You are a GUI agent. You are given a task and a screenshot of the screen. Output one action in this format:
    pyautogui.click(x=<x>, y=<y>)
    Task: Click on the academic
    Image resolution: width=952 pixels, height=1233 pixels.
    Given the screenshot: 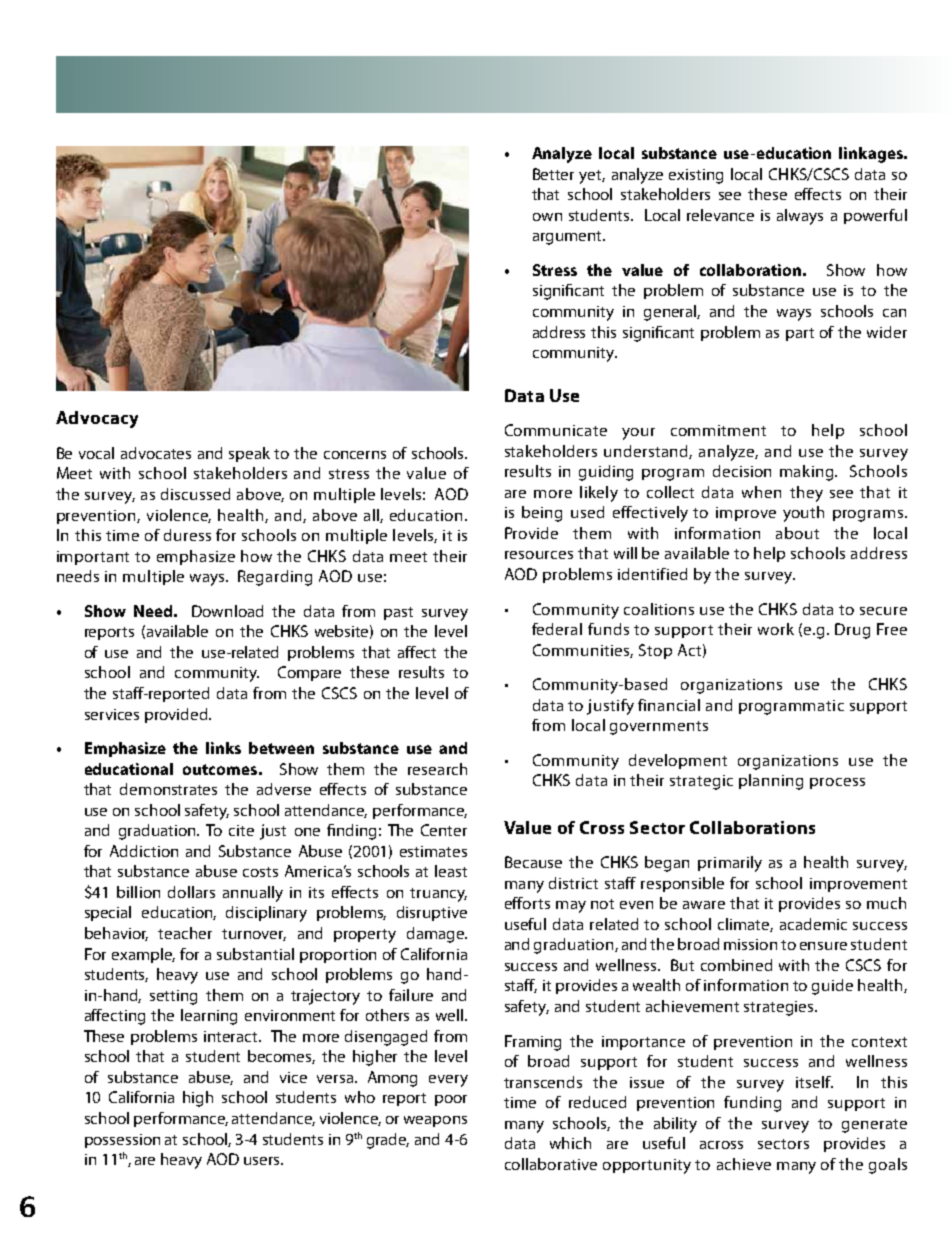 What is the action you would take?
    pyautogui.click(x=813, y=924)
